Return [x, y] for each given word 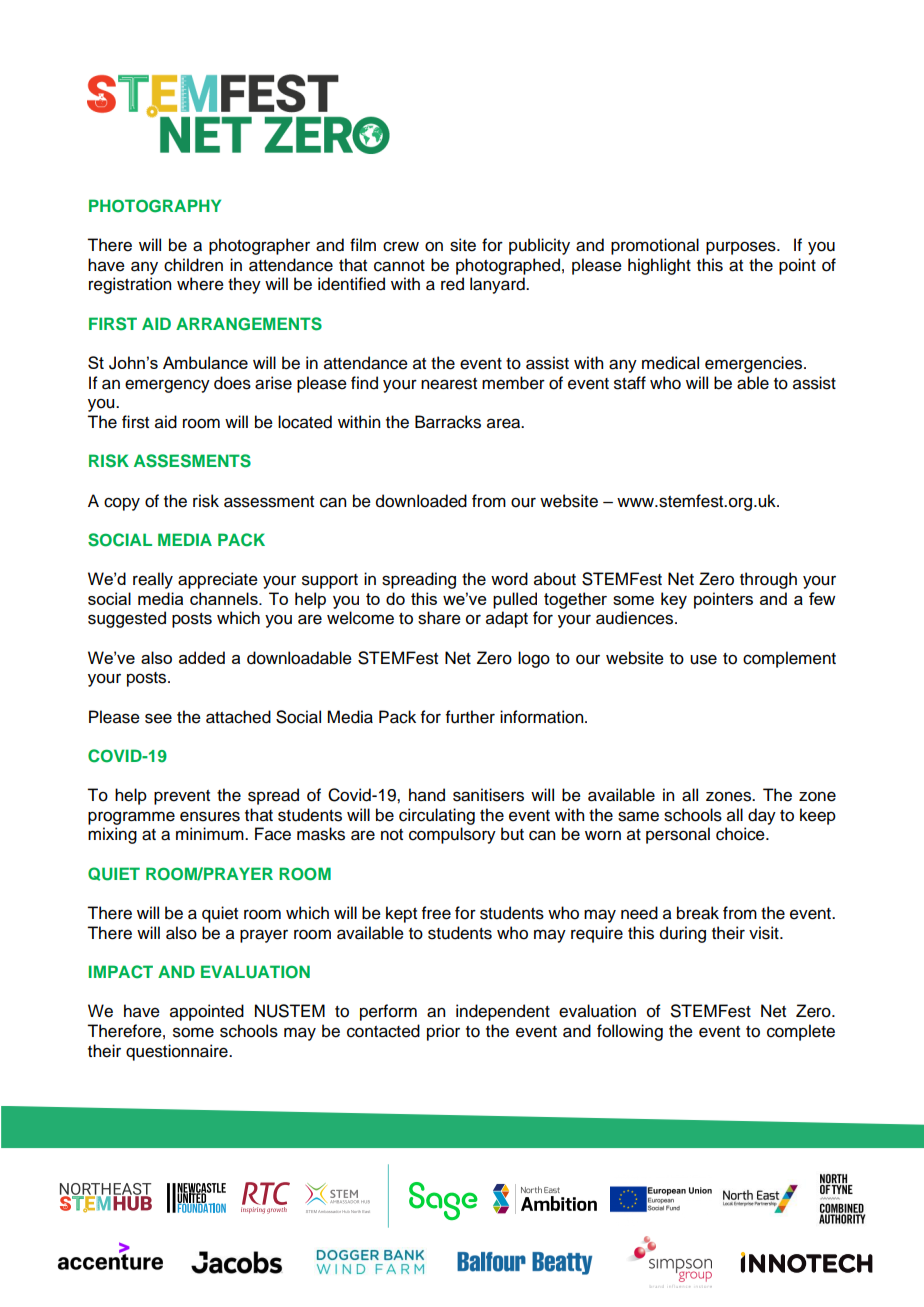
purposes [742, 248]
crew [401, 246]
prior [443, 1032]
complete [801, 1032]
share [439, 618]
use [703, 659]
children [193, 265]
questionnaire [178, 1052]
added [202, 657]
